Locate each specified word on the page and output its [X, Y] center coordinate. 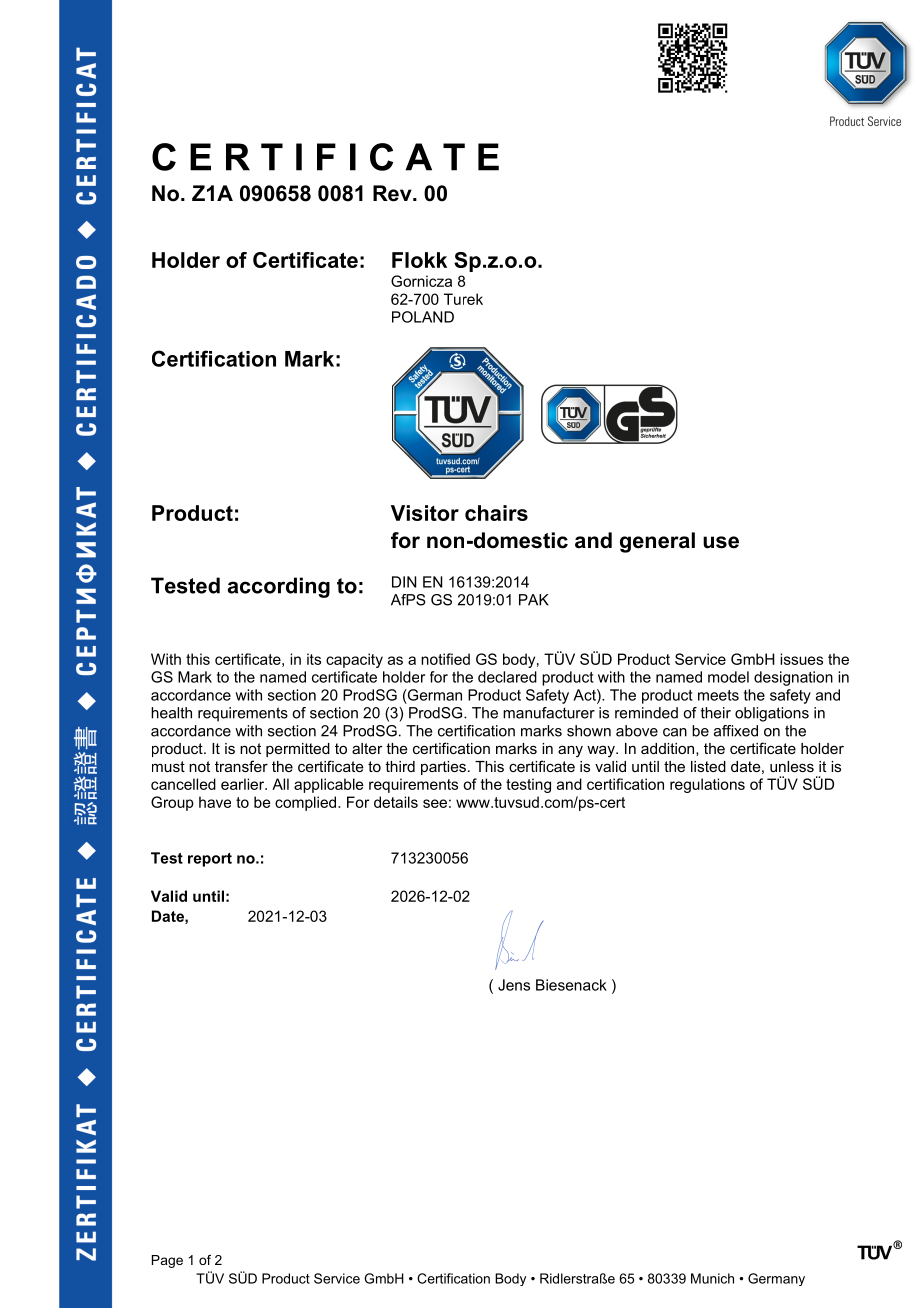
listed [708, 766]
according [279, 587]
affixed [736, 731]
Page [167, 1261]
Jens [514, 985]
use [721, 542]
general [657, 542]
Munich [712, 1278]
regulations [707, 785]
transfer [241, 766]
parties [443, 768]
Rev [393, 193]
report [210, 860]
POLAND [423, 317]
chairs [496, 513]
